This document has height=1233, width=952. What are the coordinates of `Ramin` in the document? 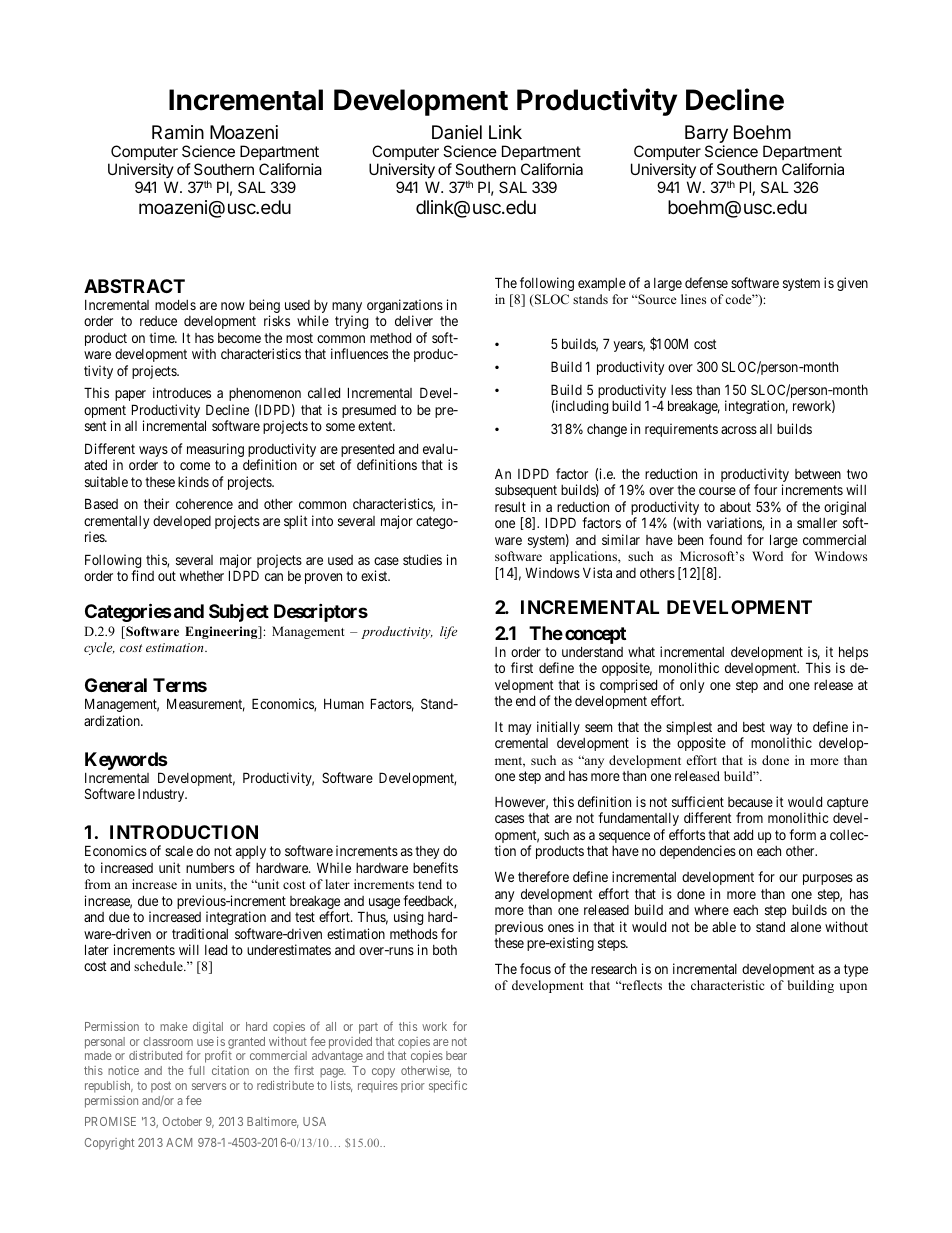 It's located at (178, 132).
